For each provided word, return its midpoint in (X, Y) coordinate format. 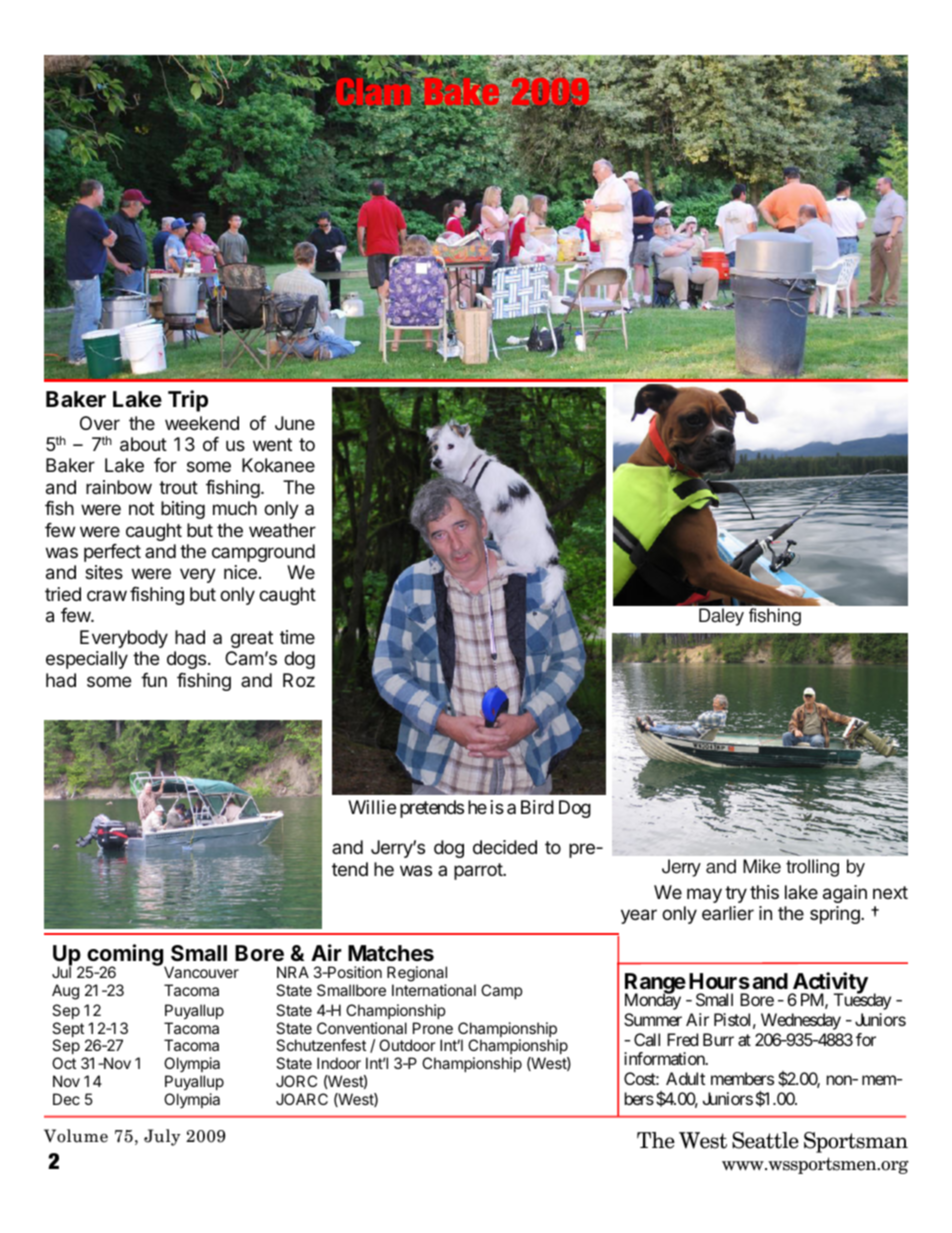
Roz (299, 680)
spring (836, 915)
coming (126, 956)
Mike (762, 866)
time (297, 637)
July (162, 1137)
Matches (391, 953)
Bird (537, 807)
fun (154, 680)
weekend (202, 423)
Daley (721, 617)
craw (107, 595)
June (295, 423)
